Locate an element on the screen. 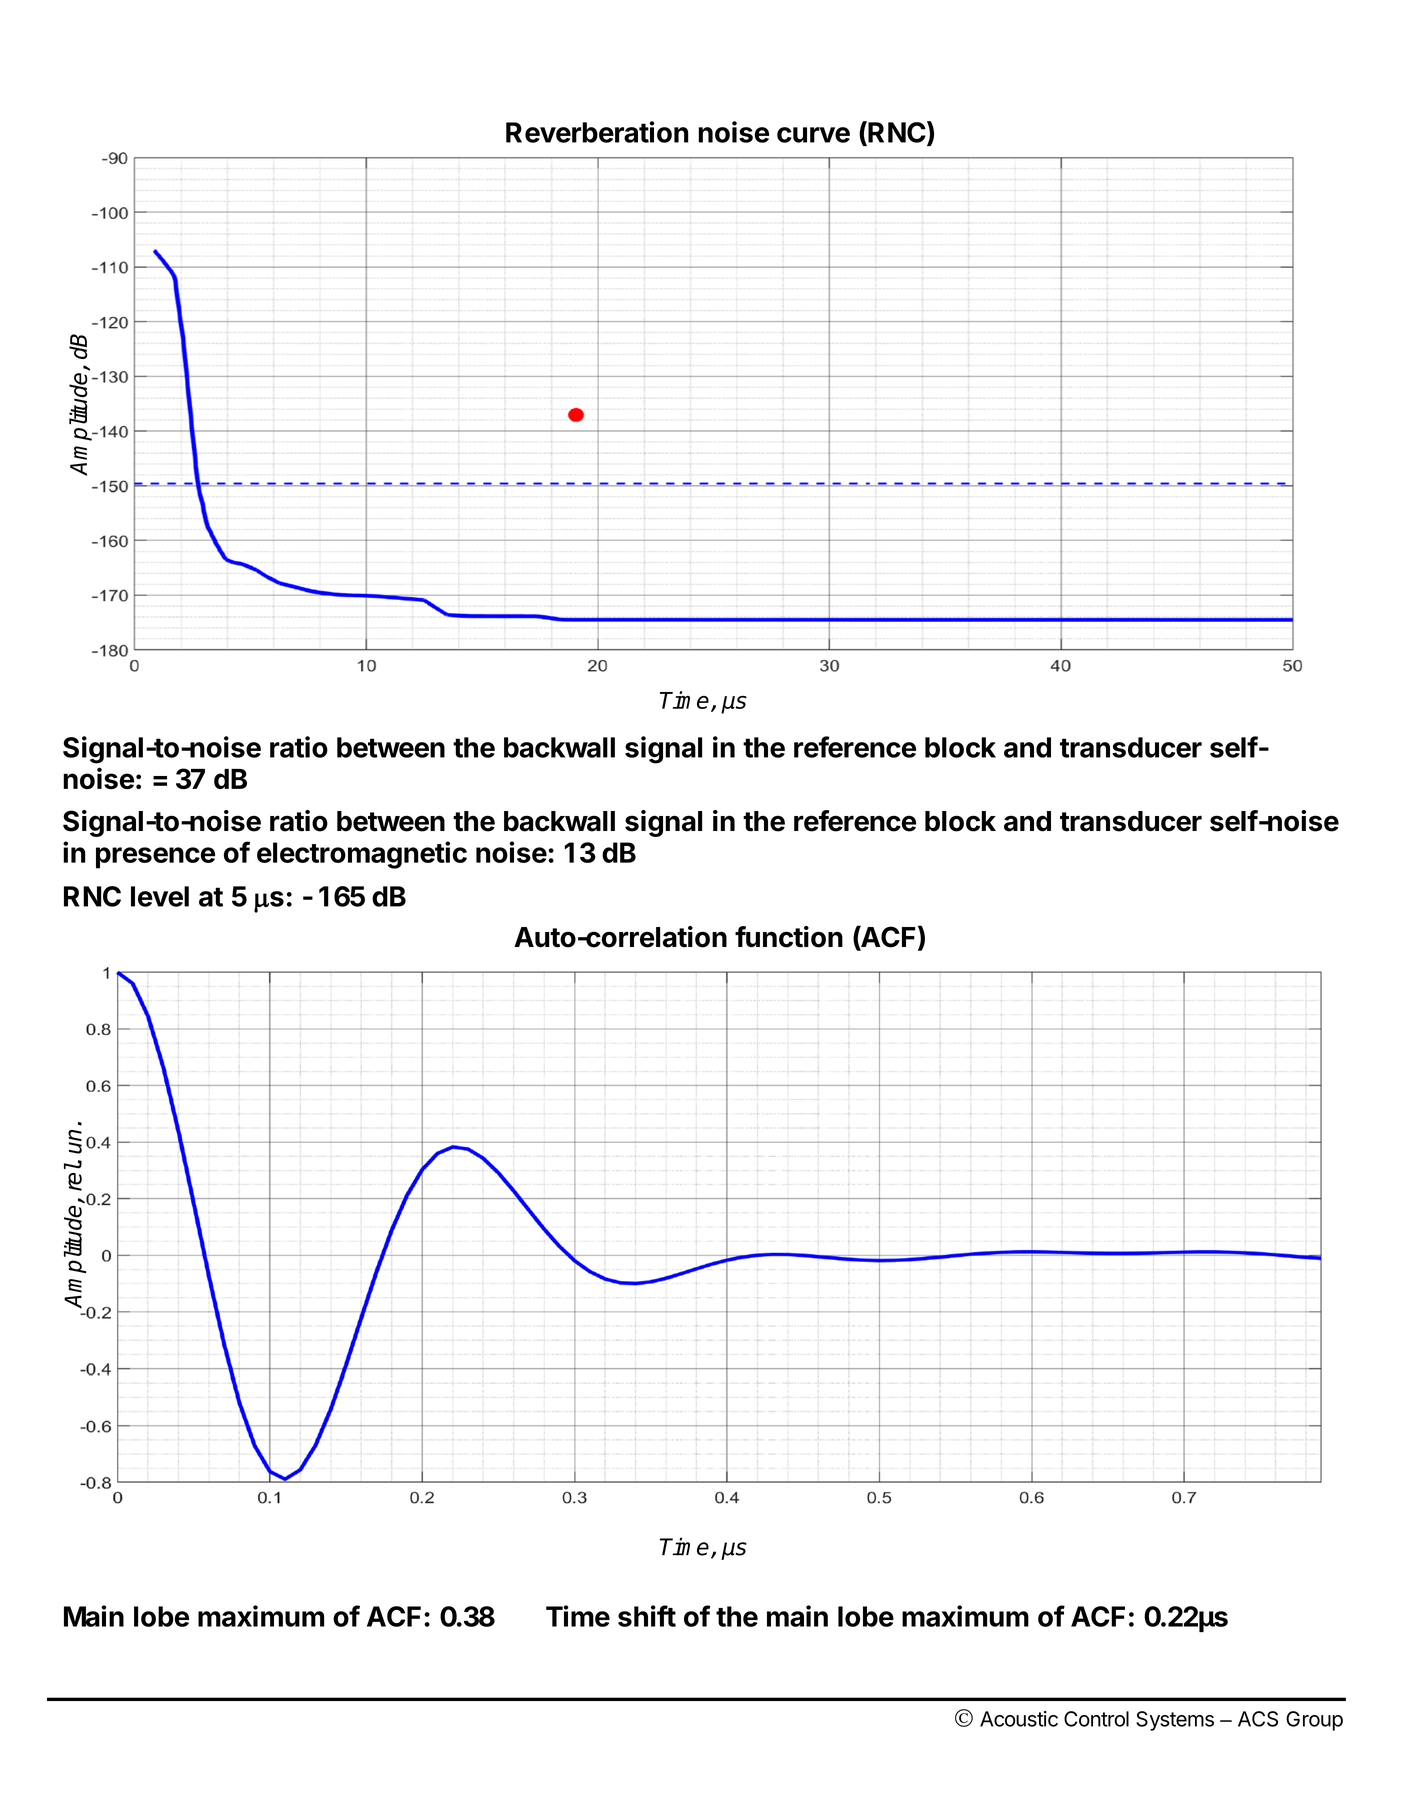 This screenshot has height=1814, width=1402. electromagnetic is located at coordinates (362, 855).
